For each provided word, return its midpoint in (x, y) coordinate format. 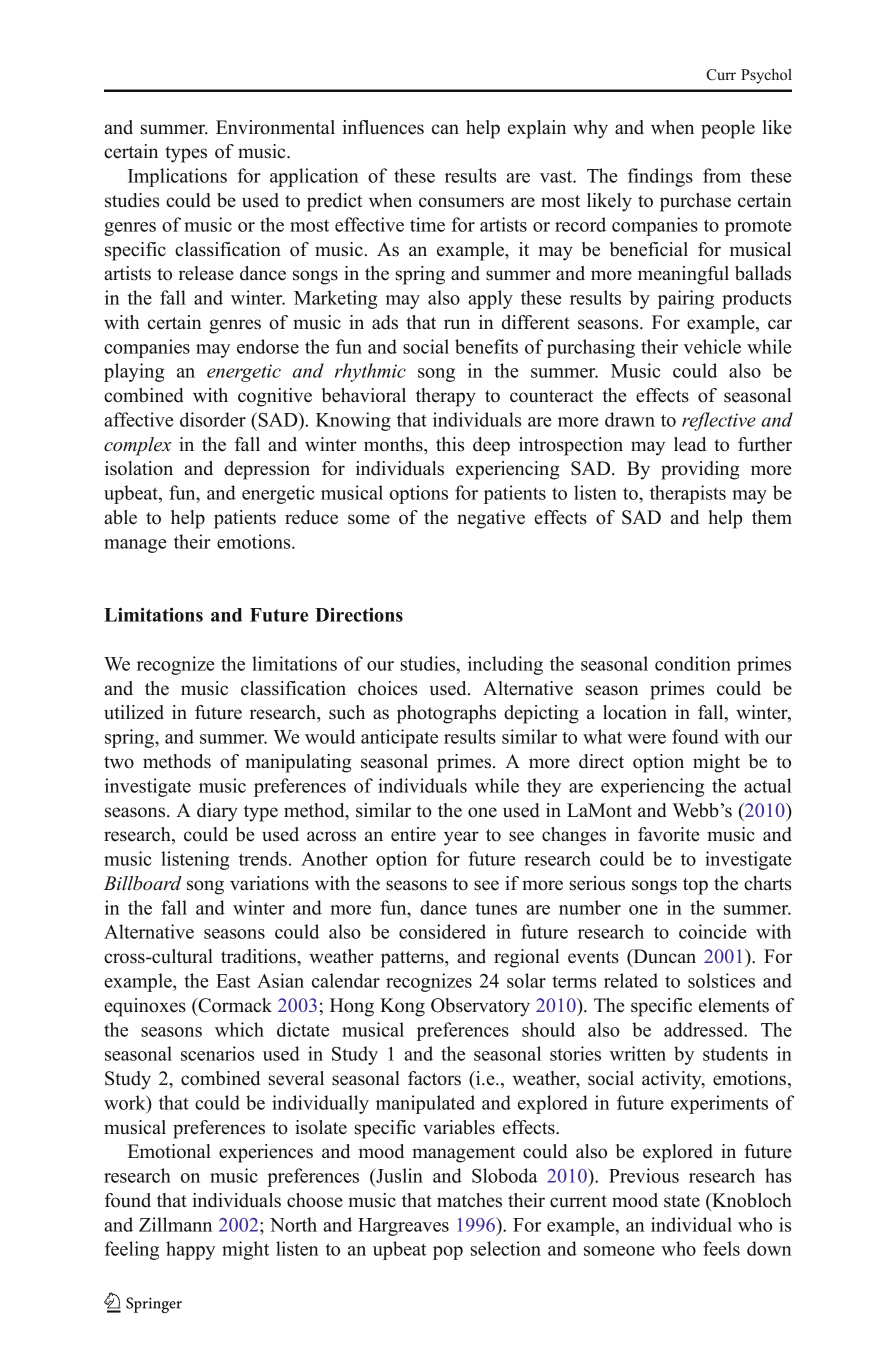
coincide (713, 931)
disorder (213, 419)
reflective (719, 421)
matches (469, 1200)
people (728, 129)
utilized (134, 712)
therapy (446, 397)
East (233, 981)
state (682, 1201)
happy (190, 1250)
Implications (177, 177)
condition (693, 663)
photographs (446, 714)
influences (383, 127)
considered (442, 931)
